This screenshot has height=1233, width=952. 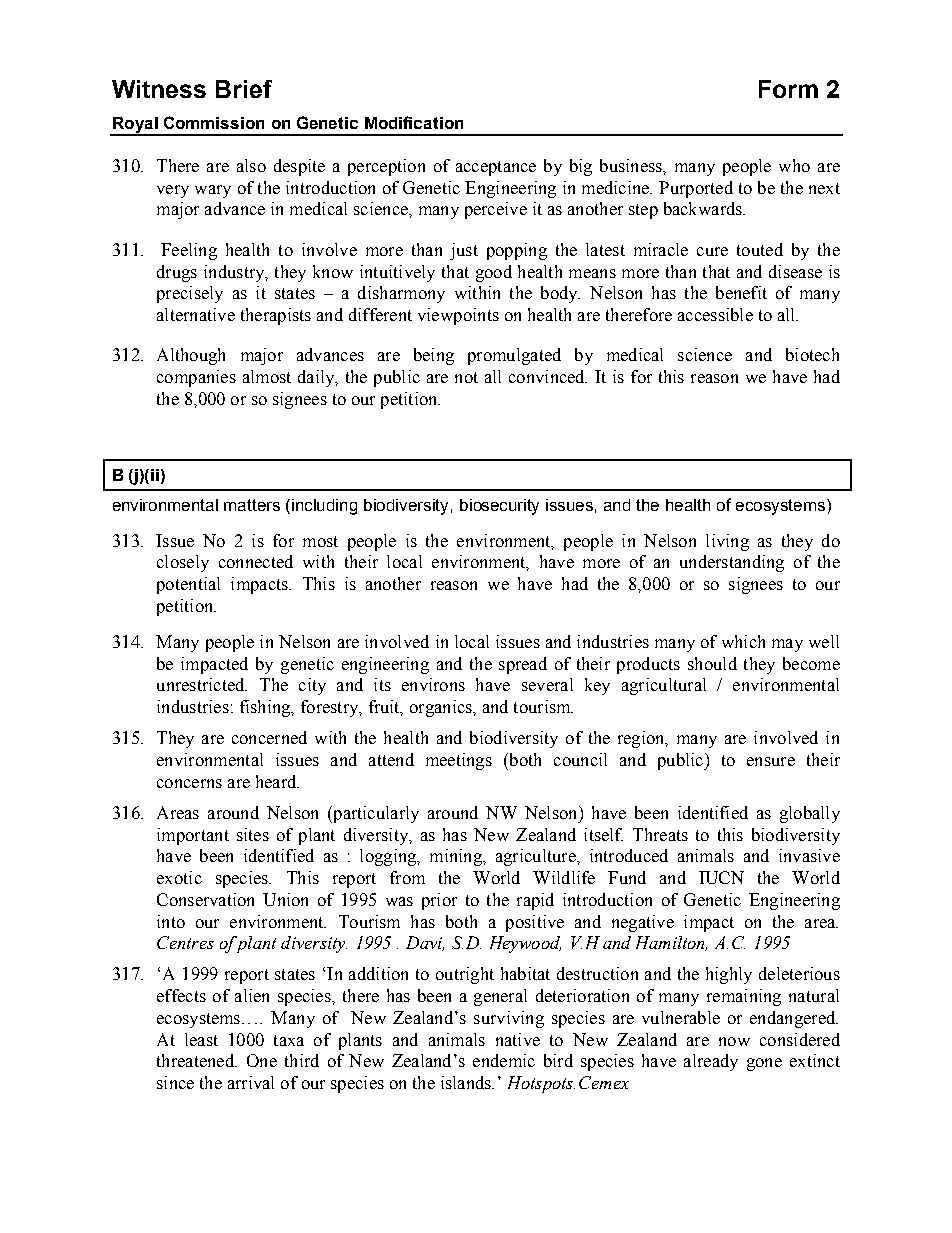 What do you see at coordinates (788, 89) in the screenshot?
I see `Form` at bounding box center [788, 89].
